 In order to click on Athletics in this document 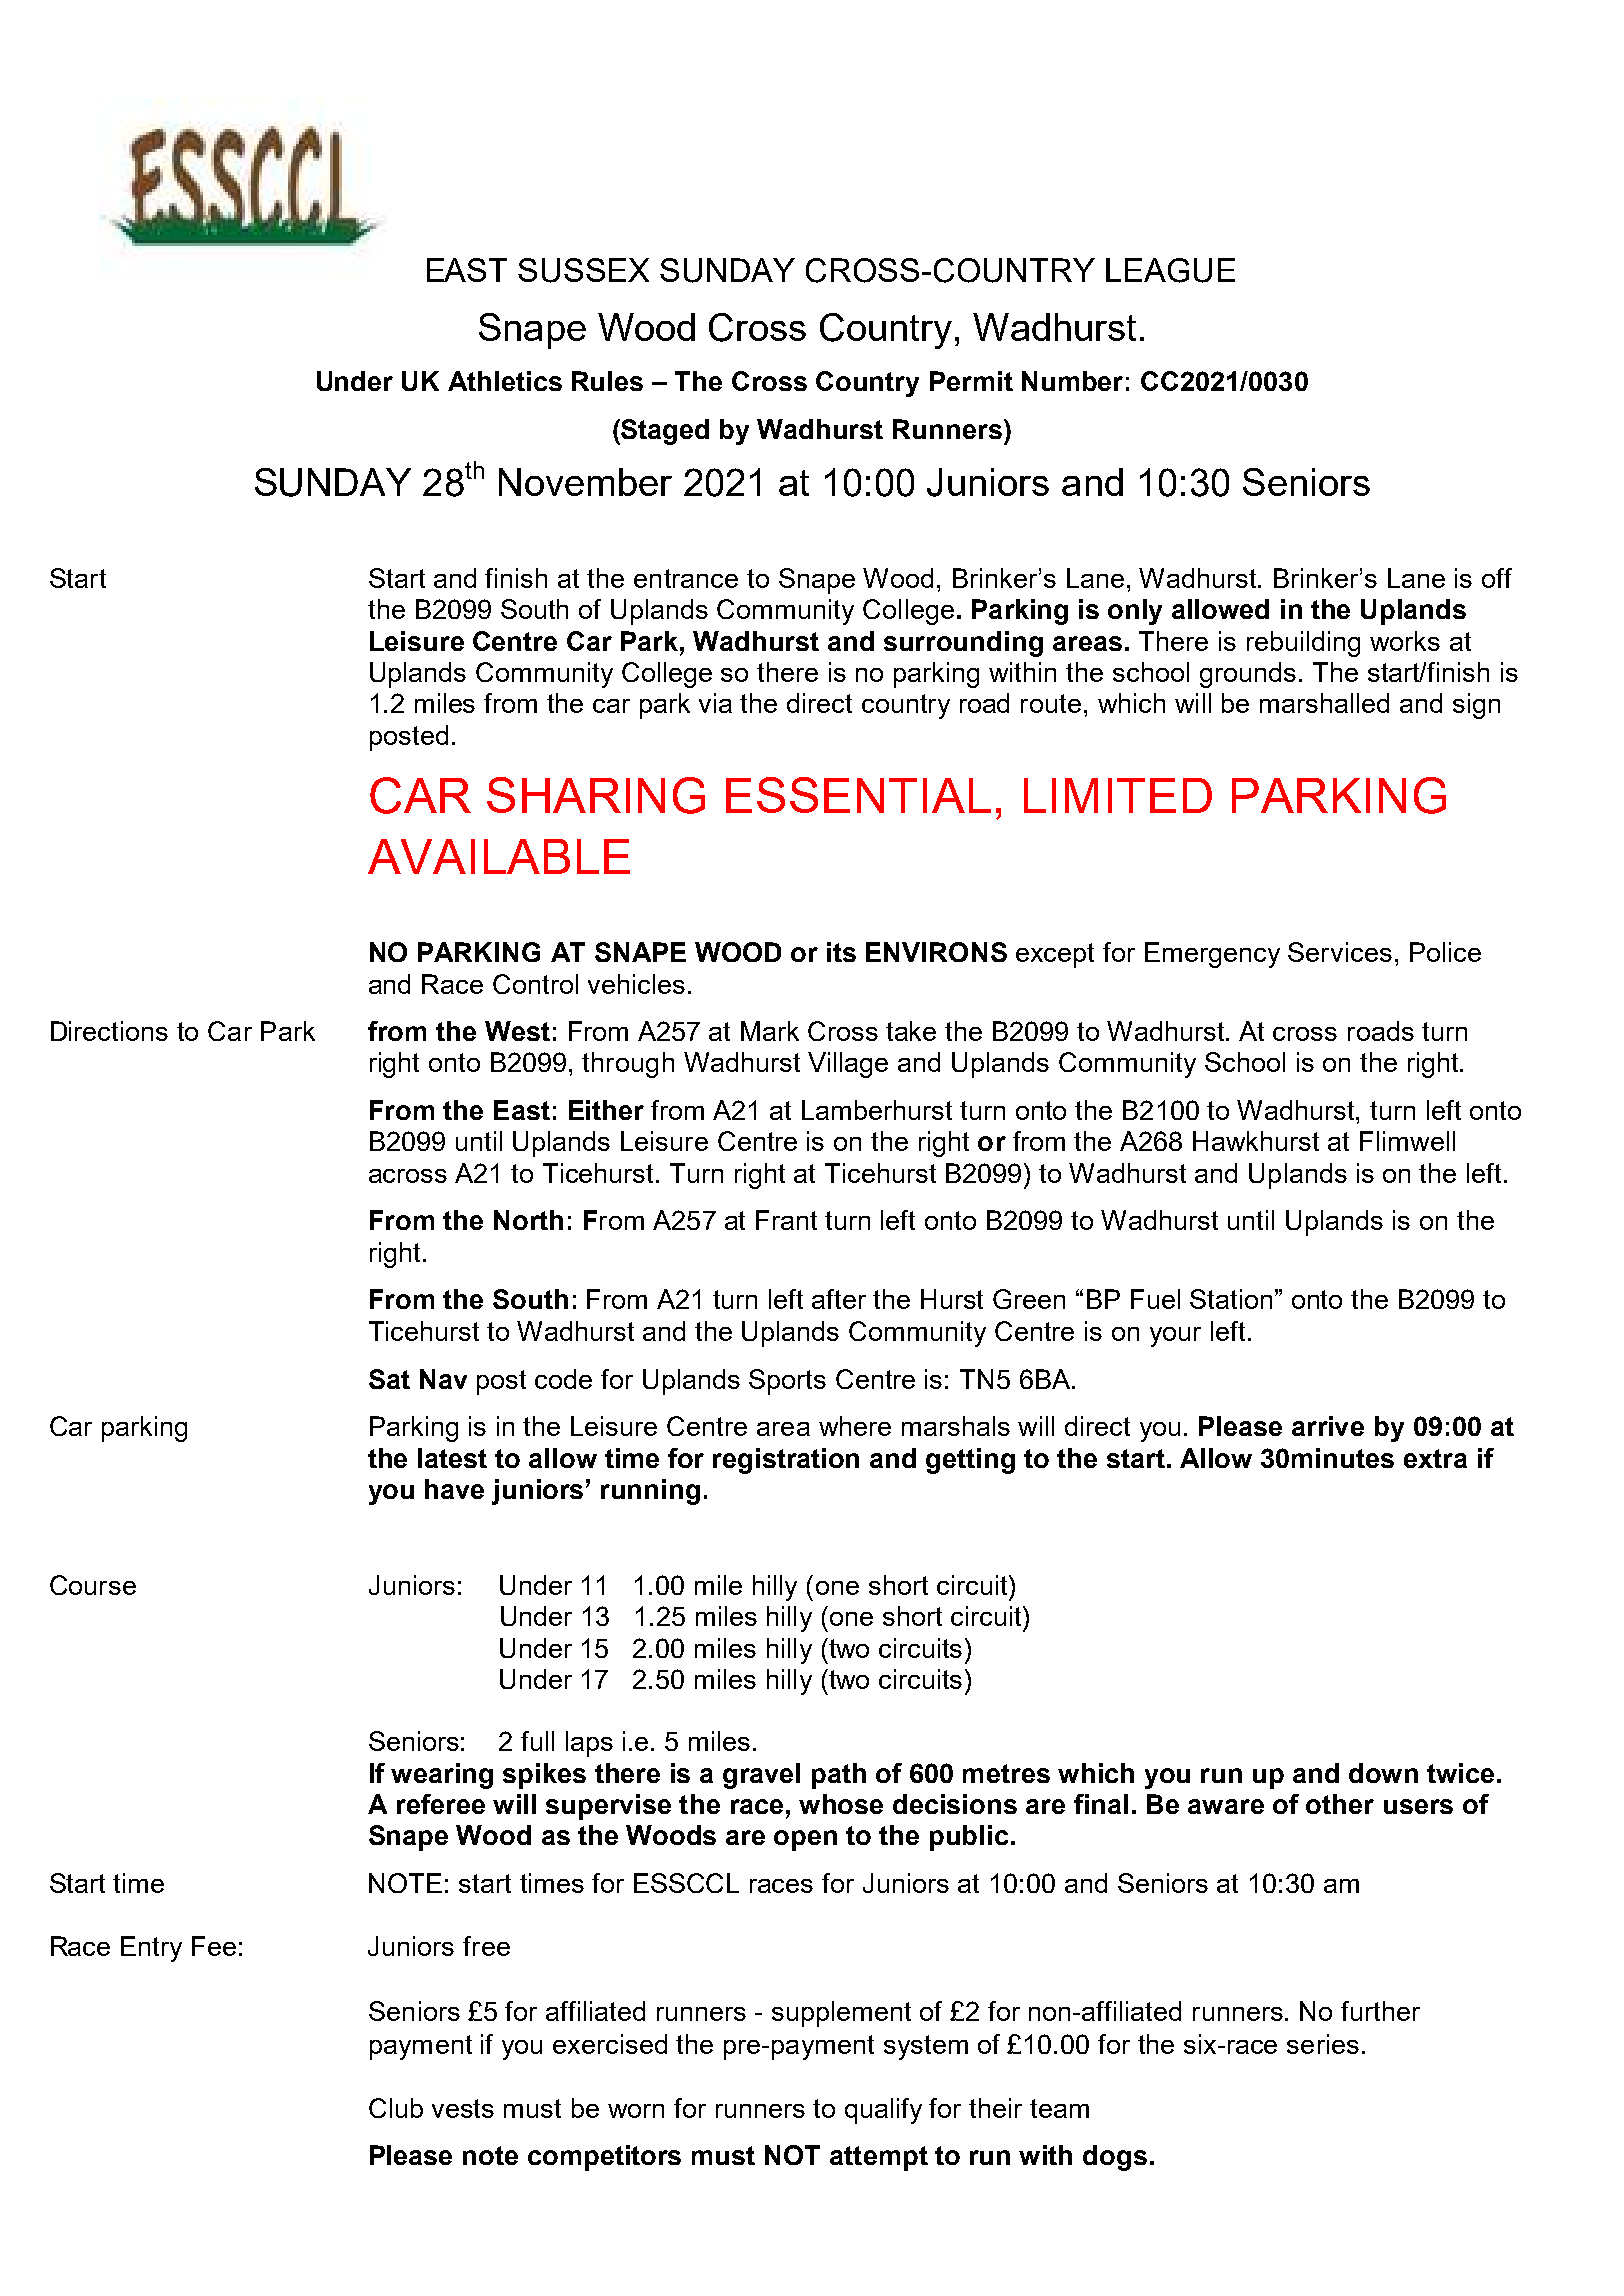, I will do `click(505, 381)`.
